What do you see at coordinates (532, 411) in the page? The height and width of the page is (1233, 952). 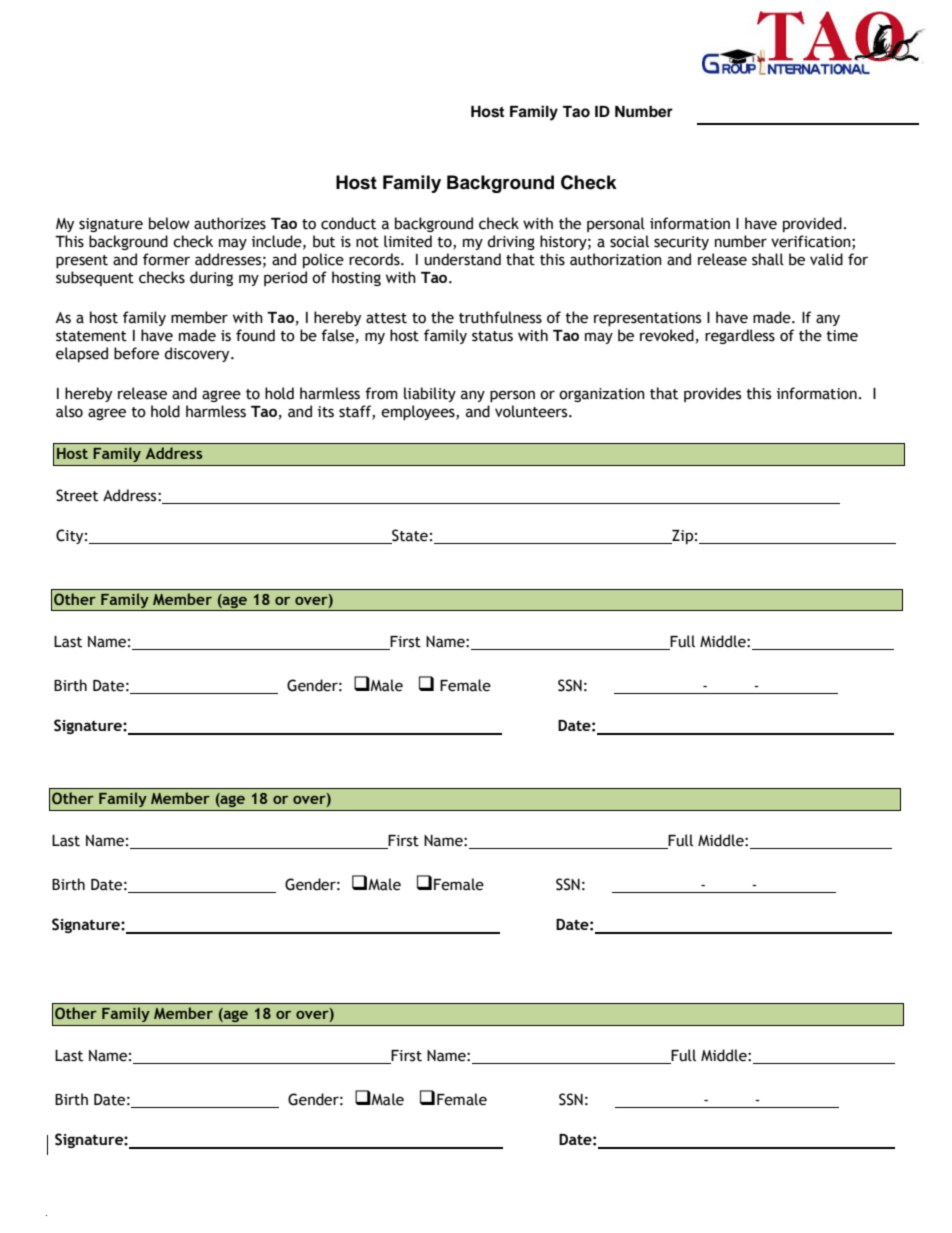 I see `volunteers` at bounding box center [532, 411].
